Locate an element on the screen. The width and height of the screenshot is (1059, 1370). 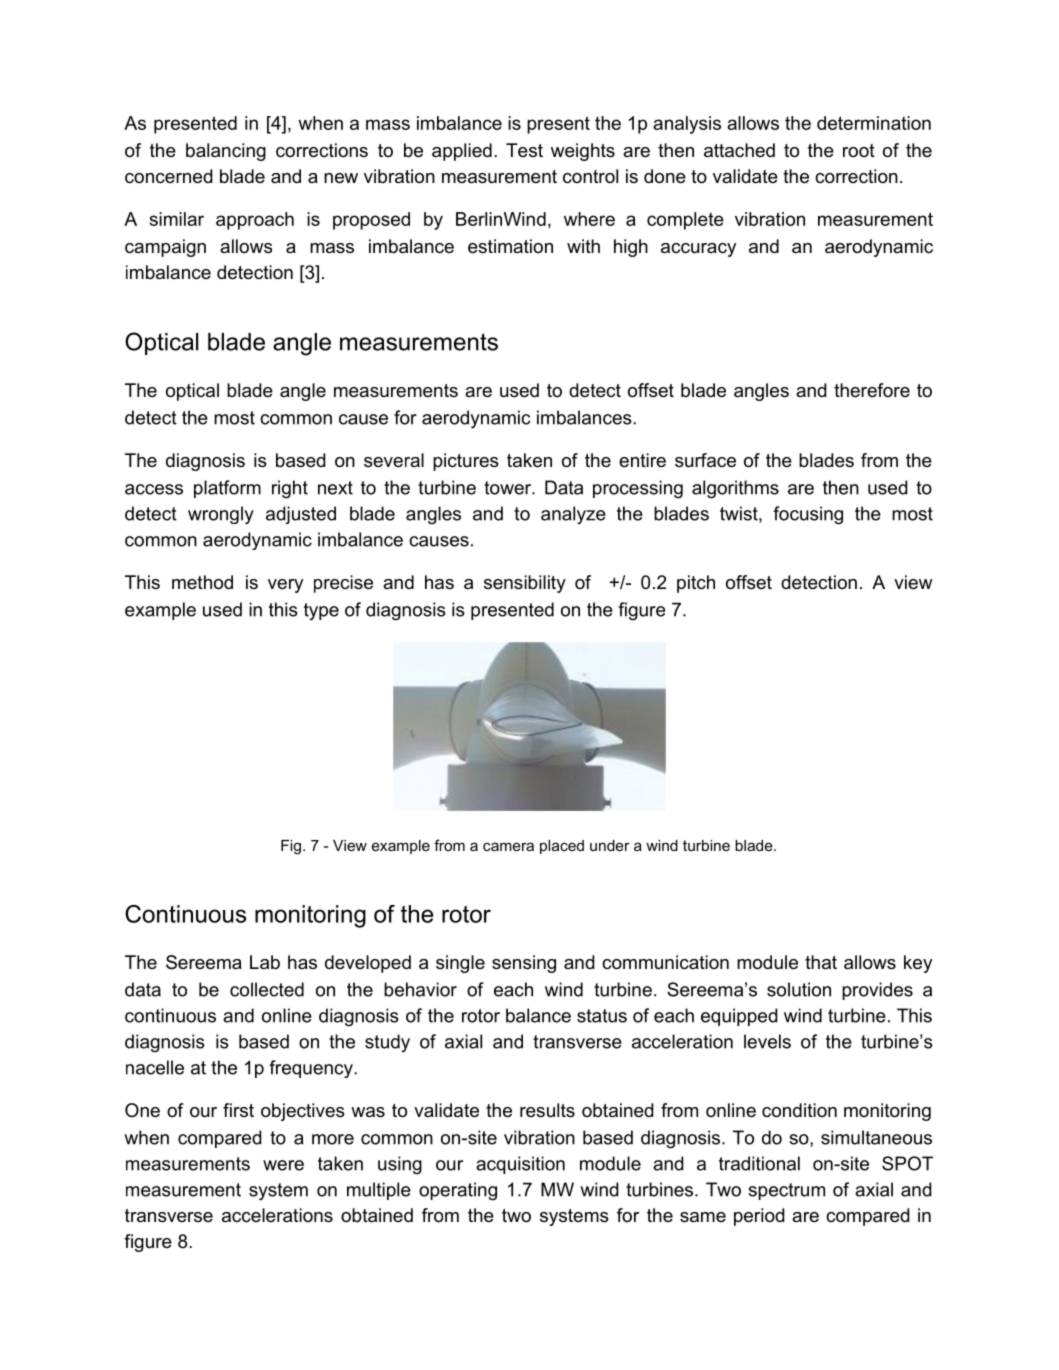
sensing is located at coordinates (524, 964).
